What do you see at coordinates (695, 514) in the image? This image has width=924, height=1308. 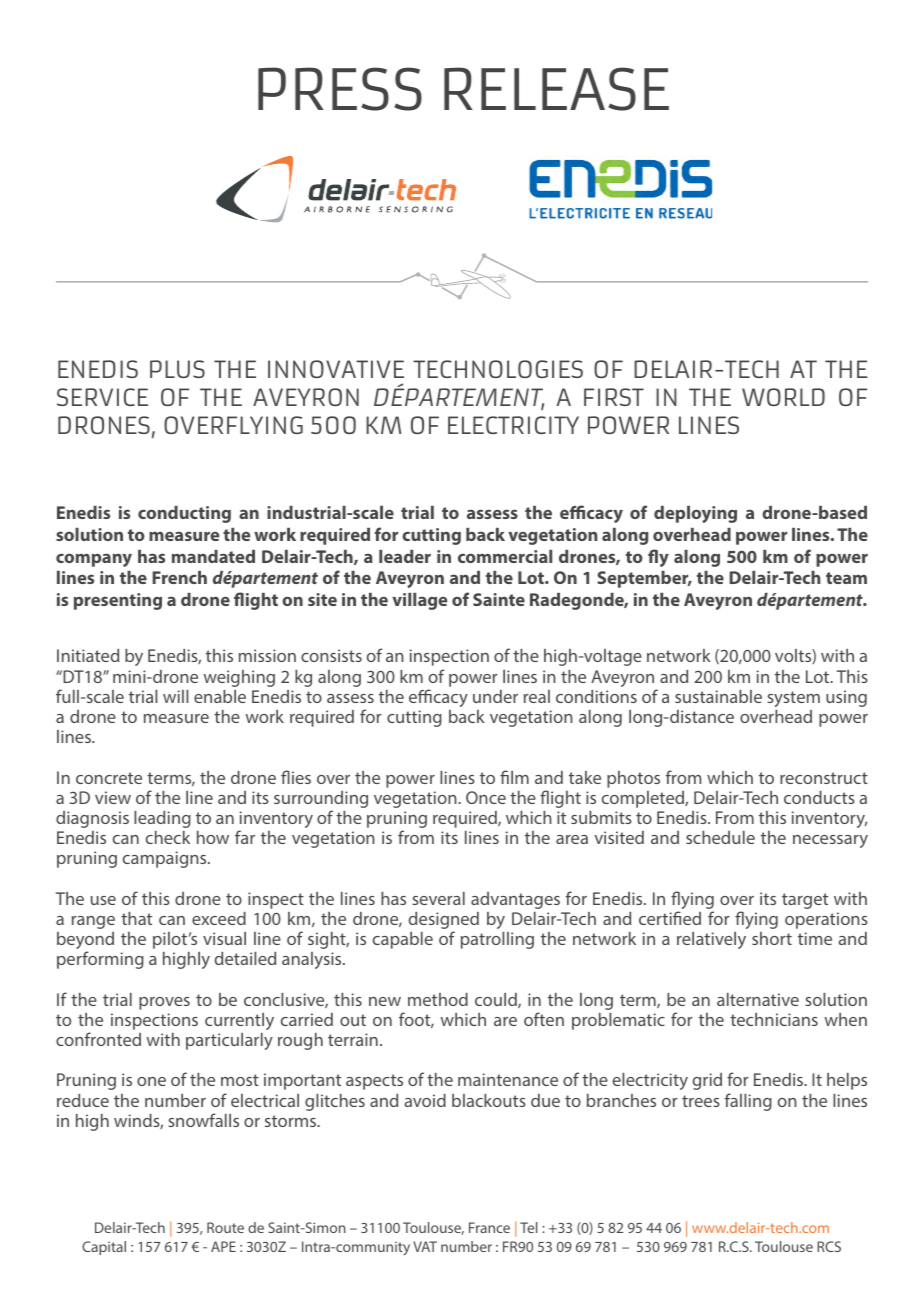 I see `deploying` at bounding box center [695, 514].
